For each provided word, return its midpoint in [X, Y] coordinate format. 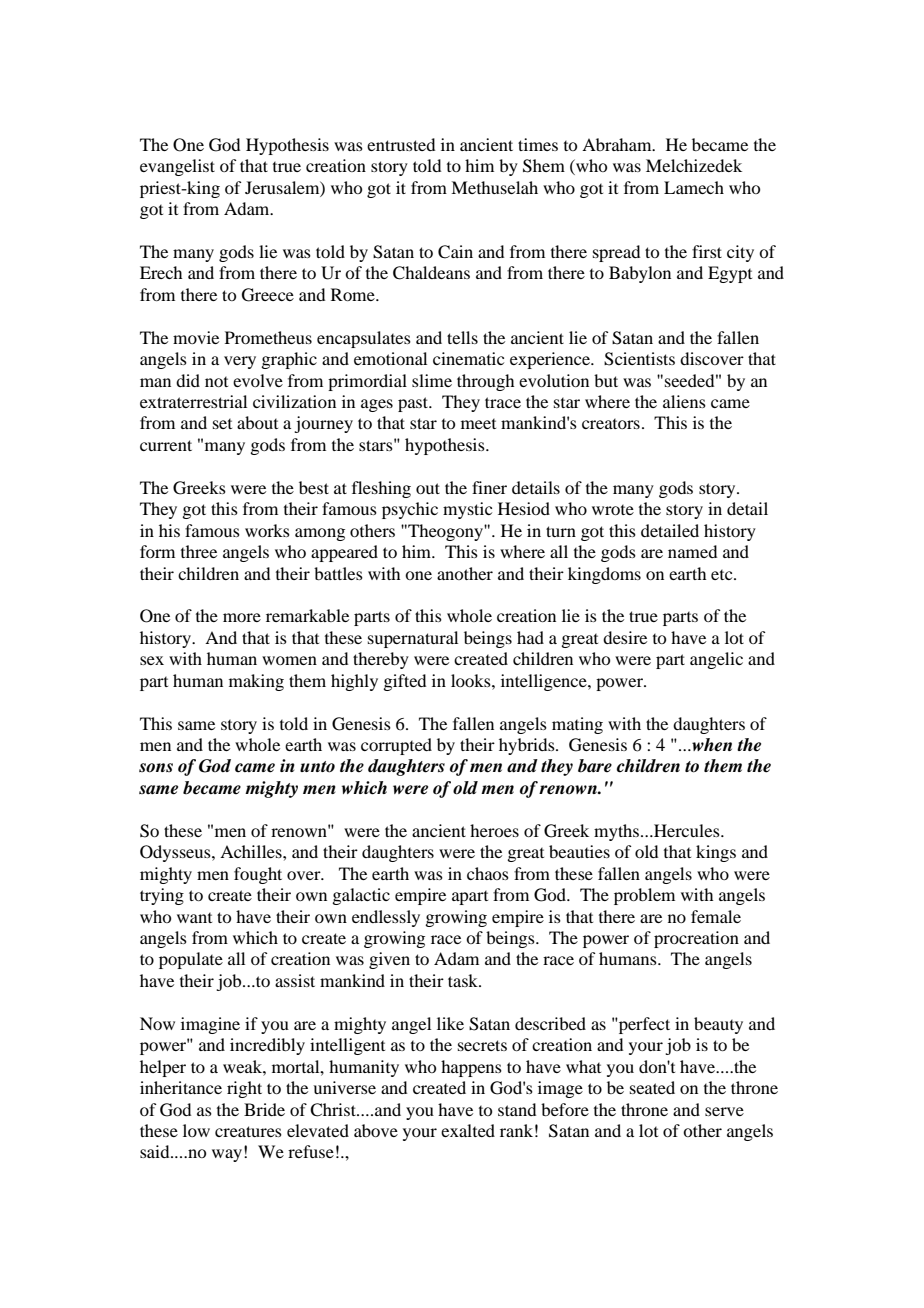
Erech [161, 272]
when [711, 745]
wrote [613, 510]
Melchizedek [694, 165]
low [196, 1130]
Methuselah [494, 187]
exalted [468, 1130]
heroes [494, 830]
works [267, 530]
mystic [467, 510]
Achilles [252, 851]
